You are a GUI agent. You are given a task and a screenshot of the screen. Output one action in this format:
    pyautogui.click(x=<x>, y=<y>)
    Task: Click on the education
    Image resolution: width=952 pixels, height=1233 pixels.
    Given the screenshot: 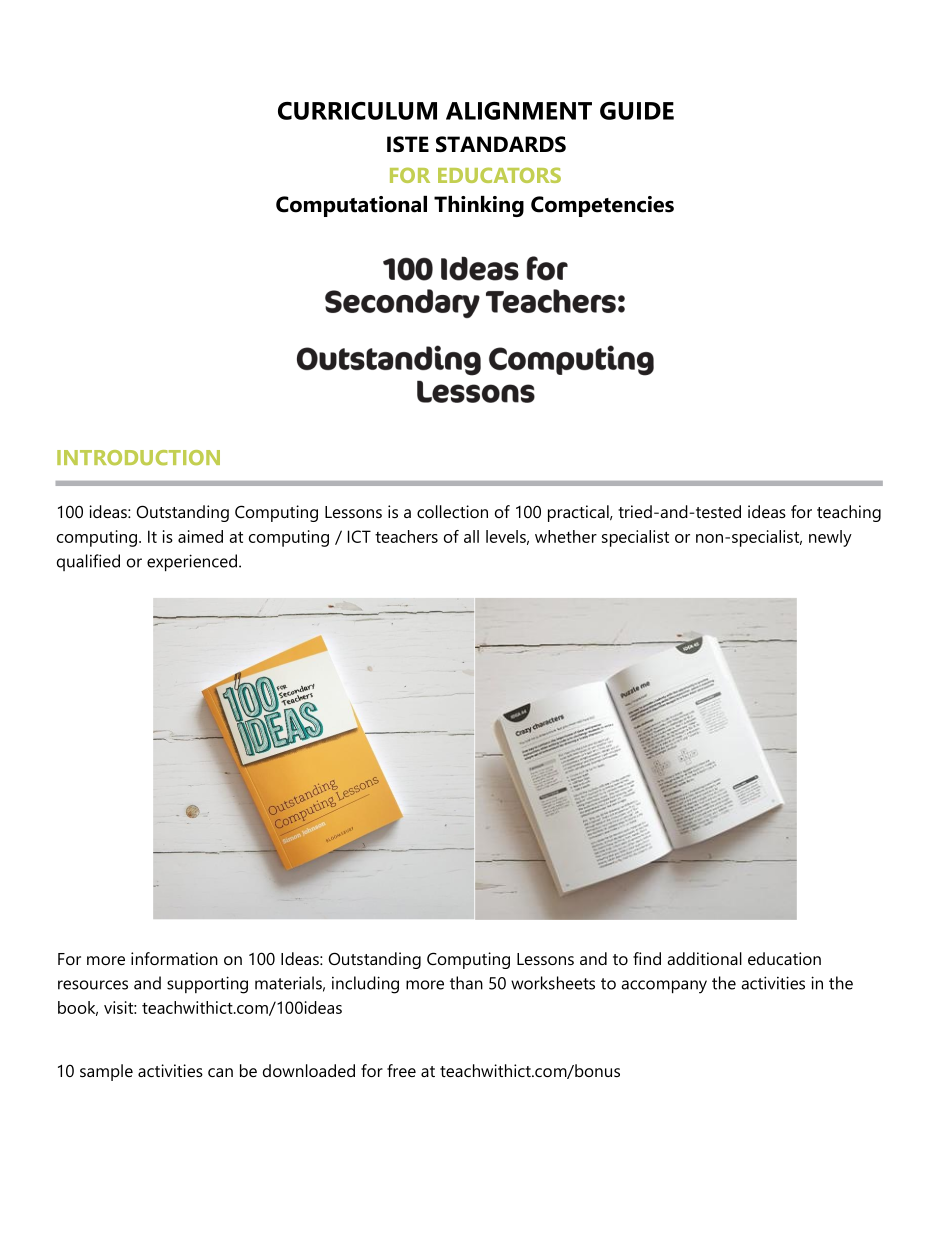 What is the action you would take?
    pyautogui.click(x=784, y=958)
